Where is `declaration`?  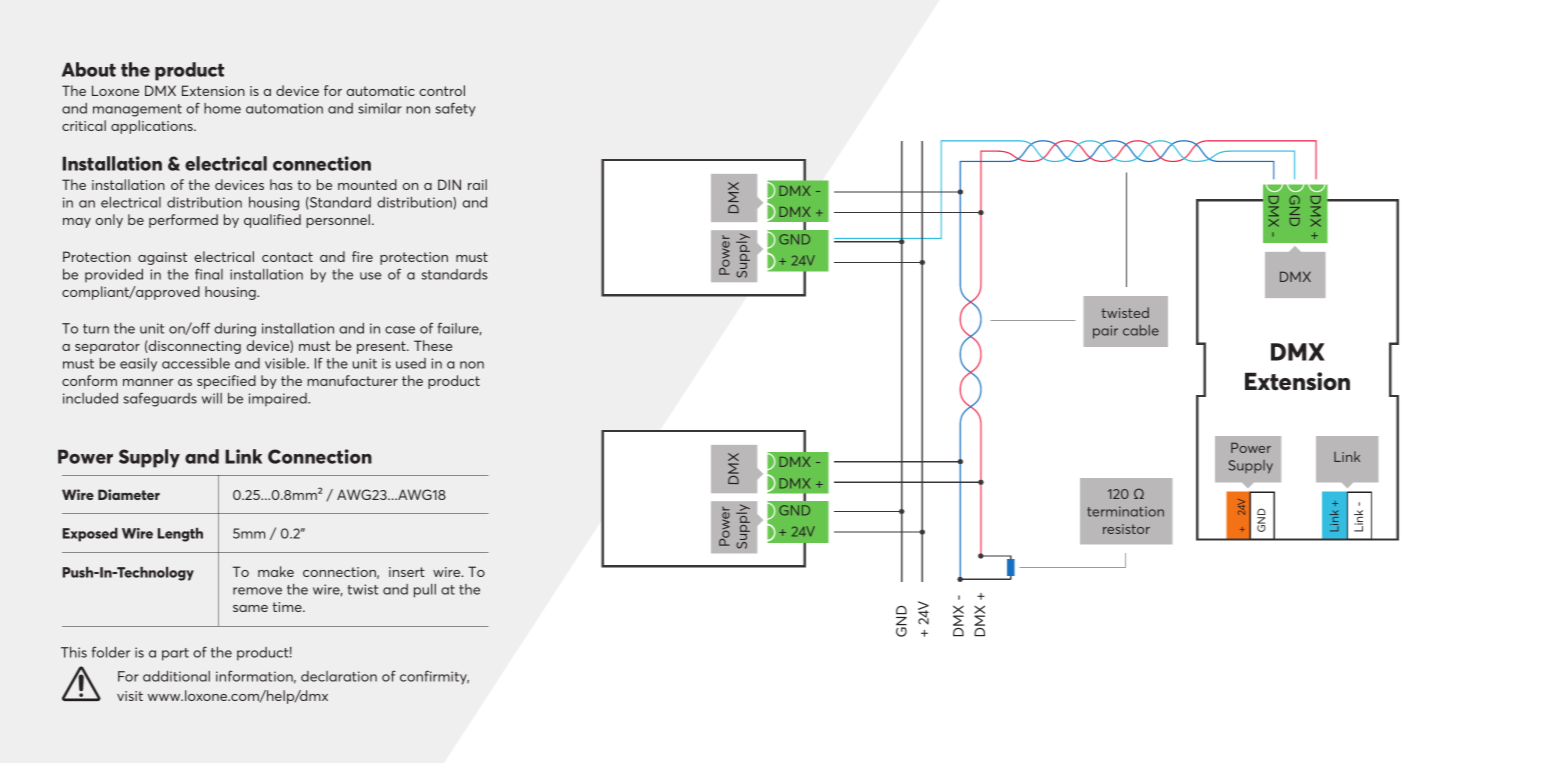
declaration is located at coordinates (339, 676).
